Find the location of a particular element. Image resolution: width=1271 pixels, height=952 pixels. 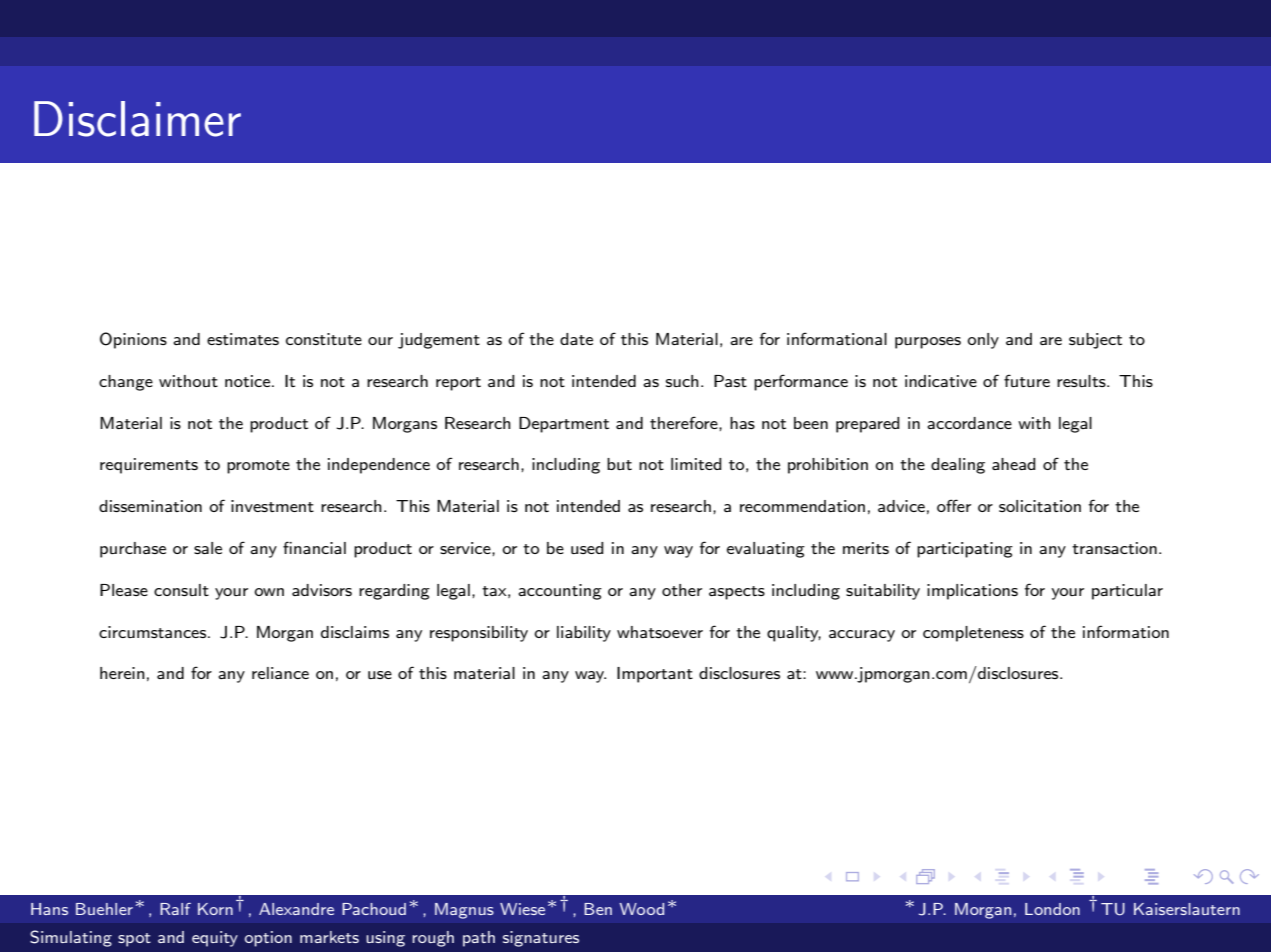

Disclaimer is located at coordinates (137, 119).
